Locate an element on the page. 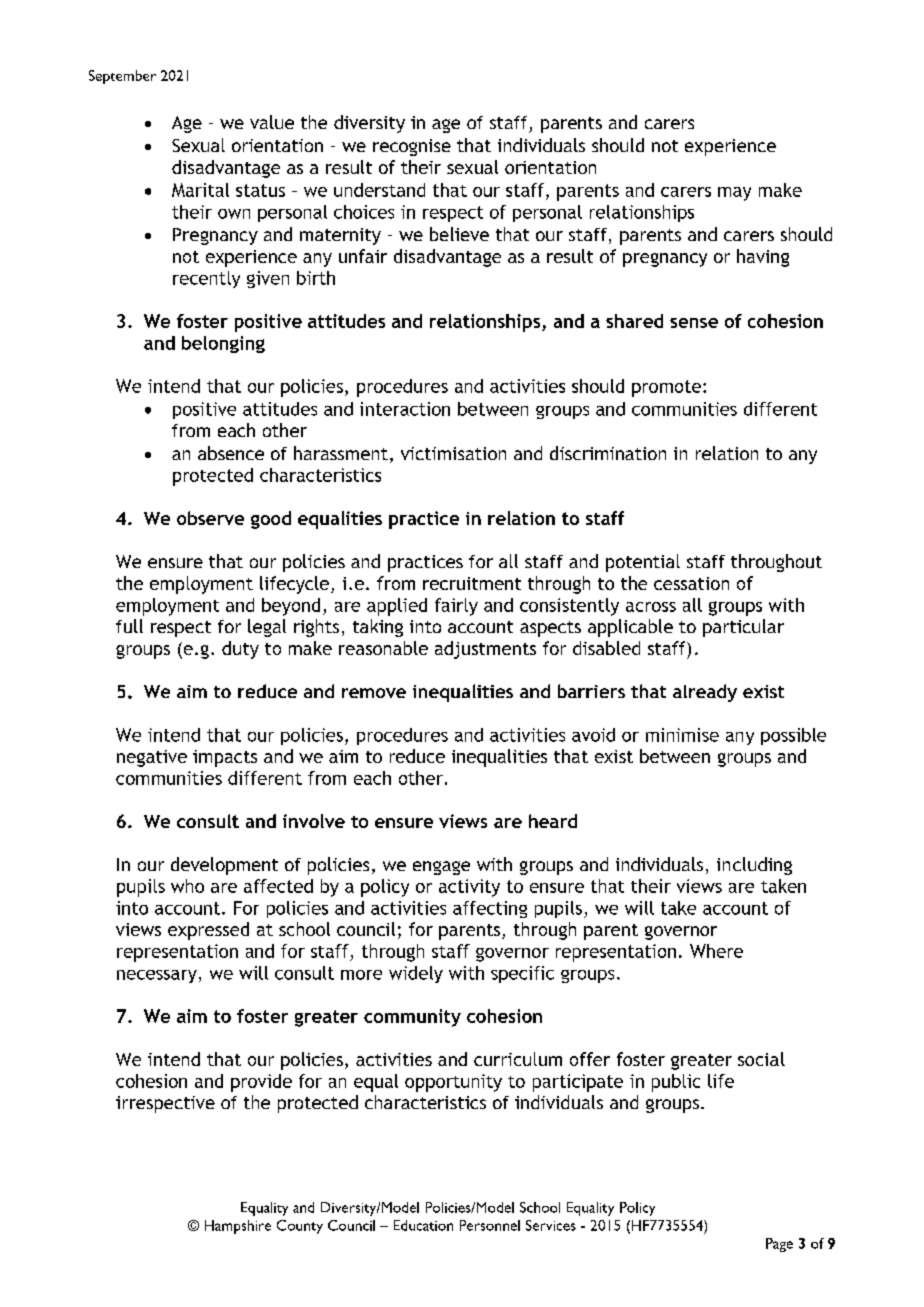 The width and height of the page is (924, 1307). promote is located at coordinates (666, 388).
